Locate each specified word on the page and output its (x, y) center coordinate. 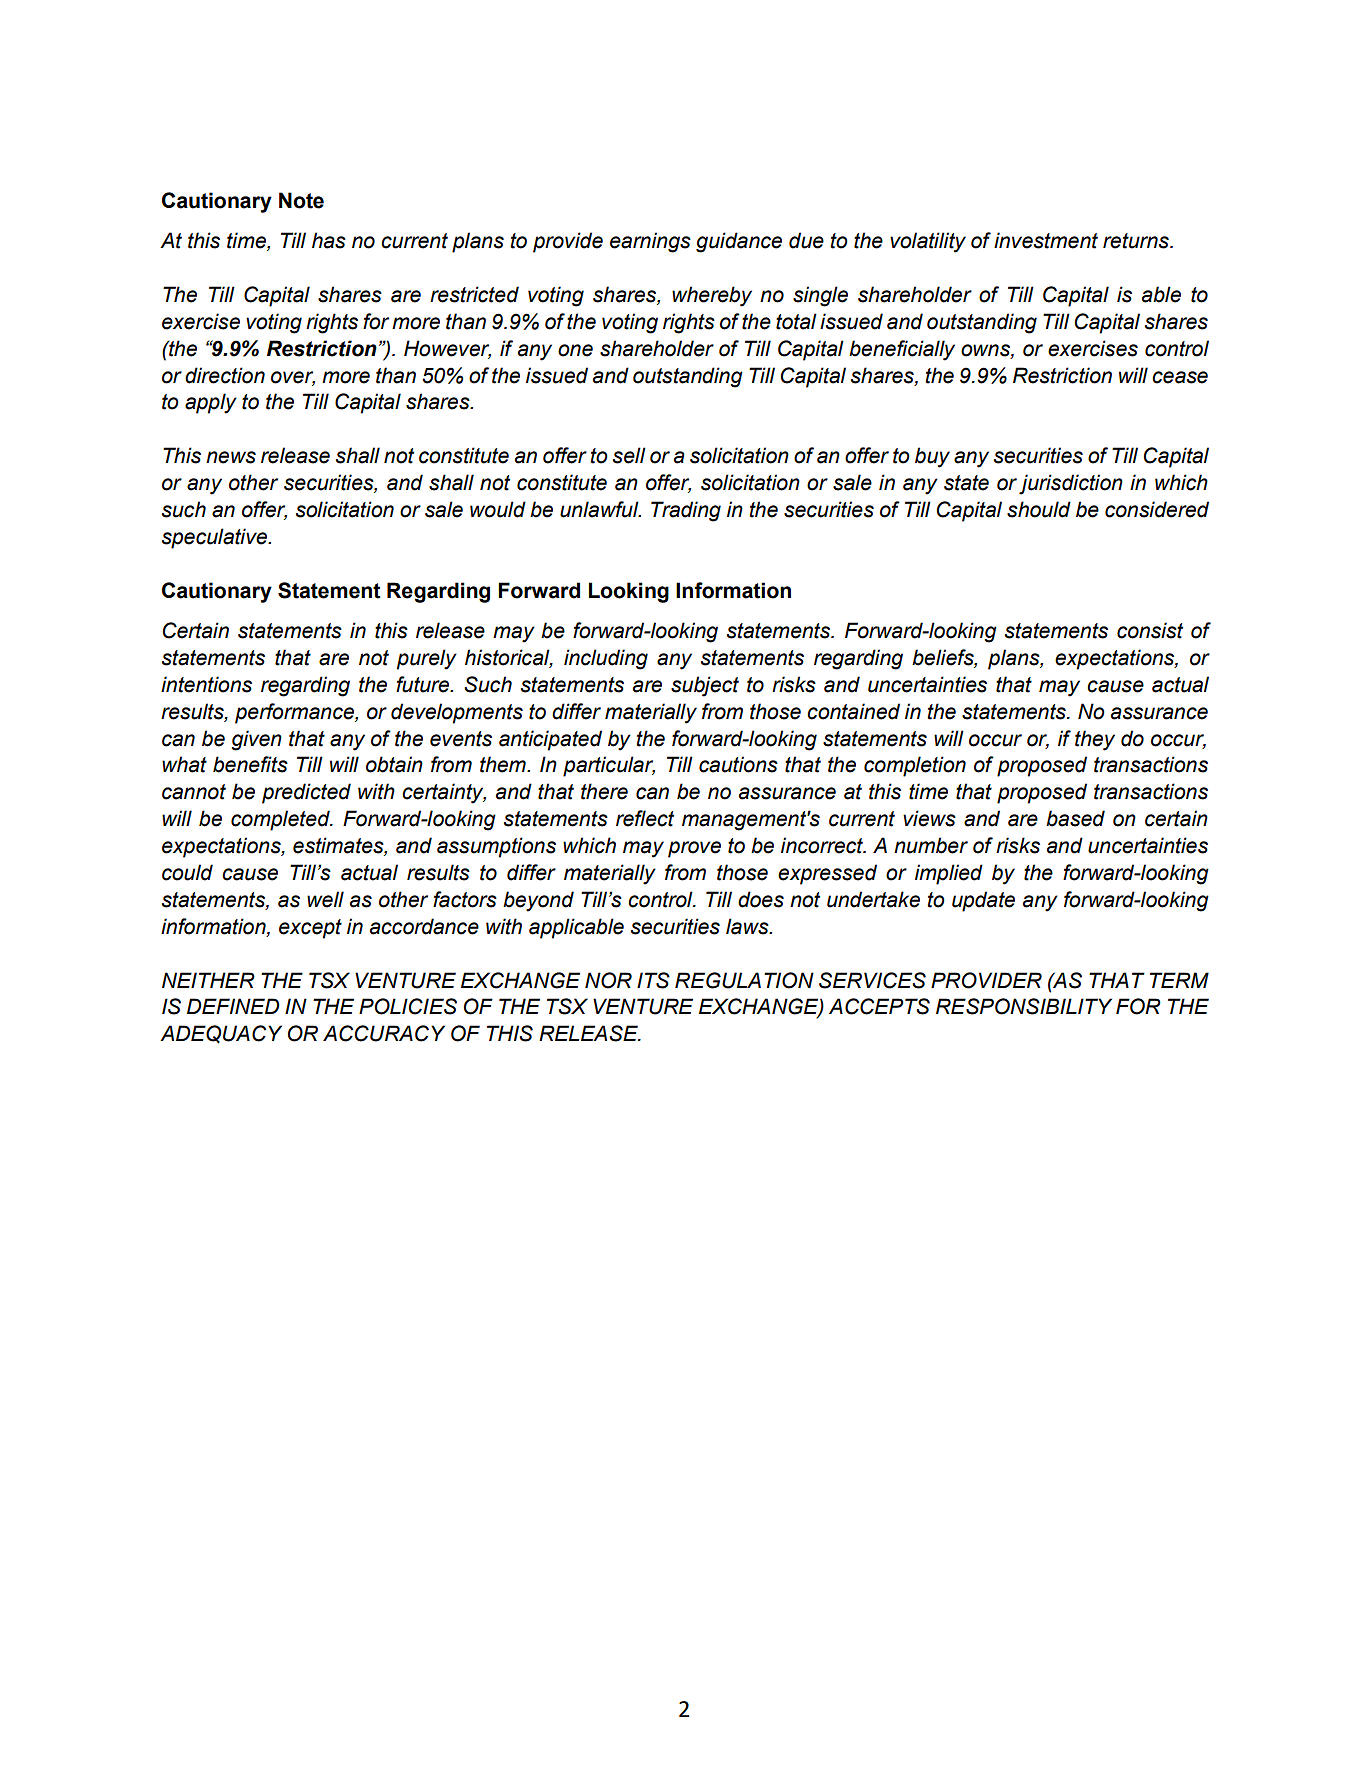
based (1075, 818)
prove (694, 849)
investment (1046, 240)
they (1095, 740)
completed (281, 820)
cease (1180, 377)
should (1039, 509)
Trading (686, 511)
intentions (206, 684)
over (293, 378)
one (575, 350)
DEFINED (233, 1006)
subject (705, 686)
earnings (650, 242)
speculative (216, 538)
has (329, 240)
